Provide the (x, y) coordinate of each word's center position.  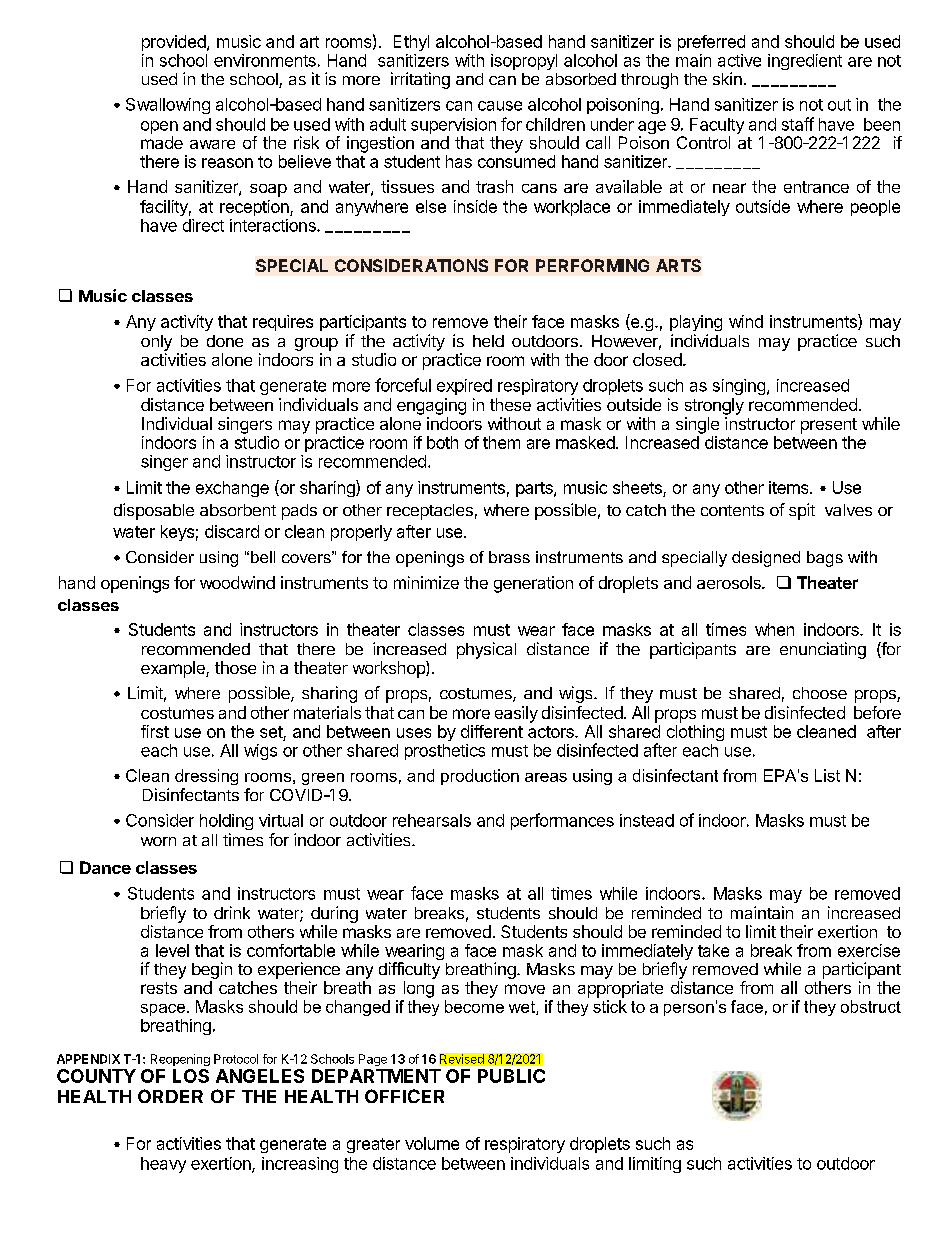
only (156, 343)
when (774, 629)
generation (533, 584)
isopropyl (524, 62)
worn (158, 841)
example (174, 669)
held (488, 341)
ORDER (170, 1096)
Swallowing (168, 106)
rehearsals (432, 820)
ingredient (805, 62)
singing (739, 387)
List (827, 775)
